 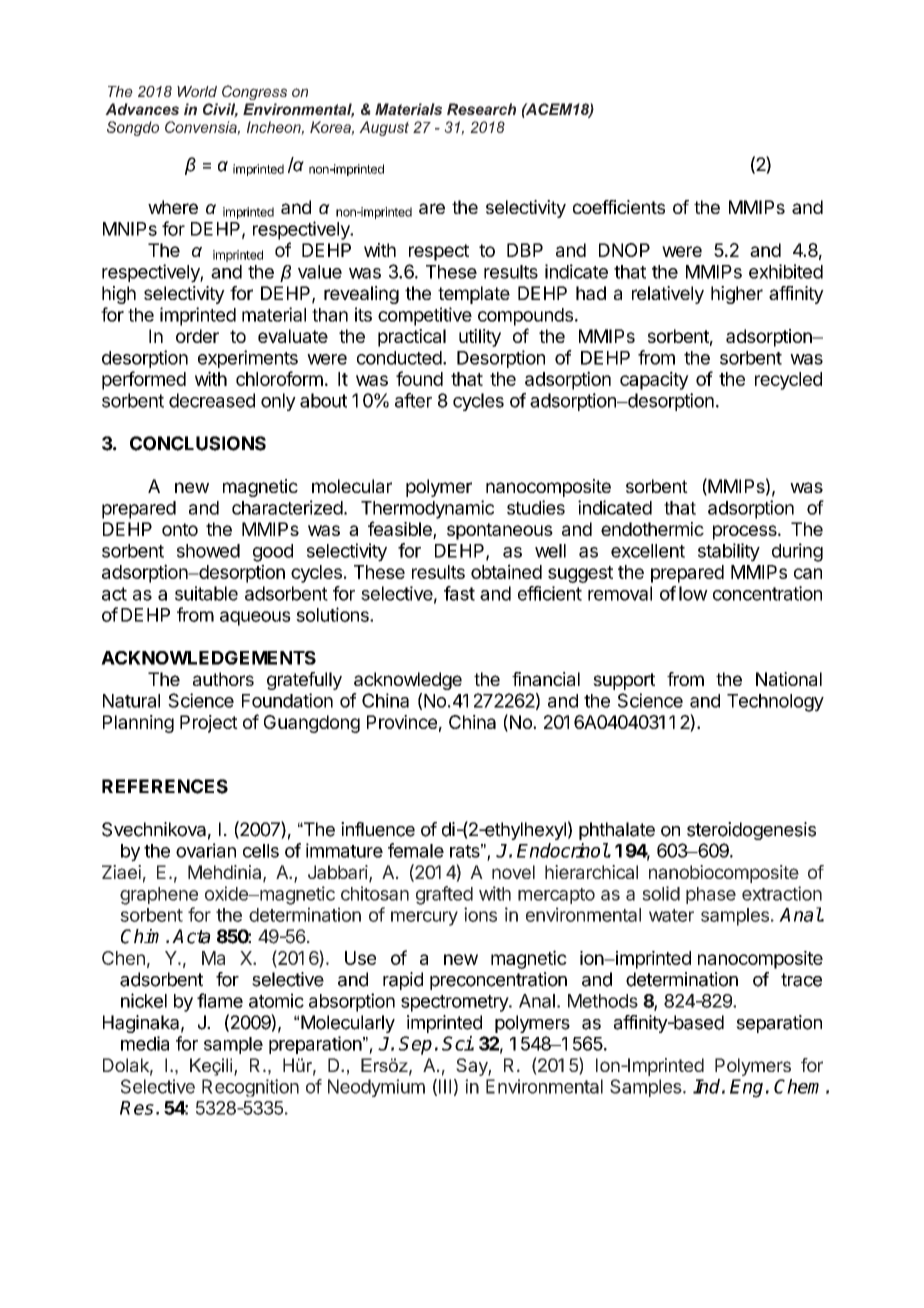 I want to click on phase, so click(x=711, y=895).
